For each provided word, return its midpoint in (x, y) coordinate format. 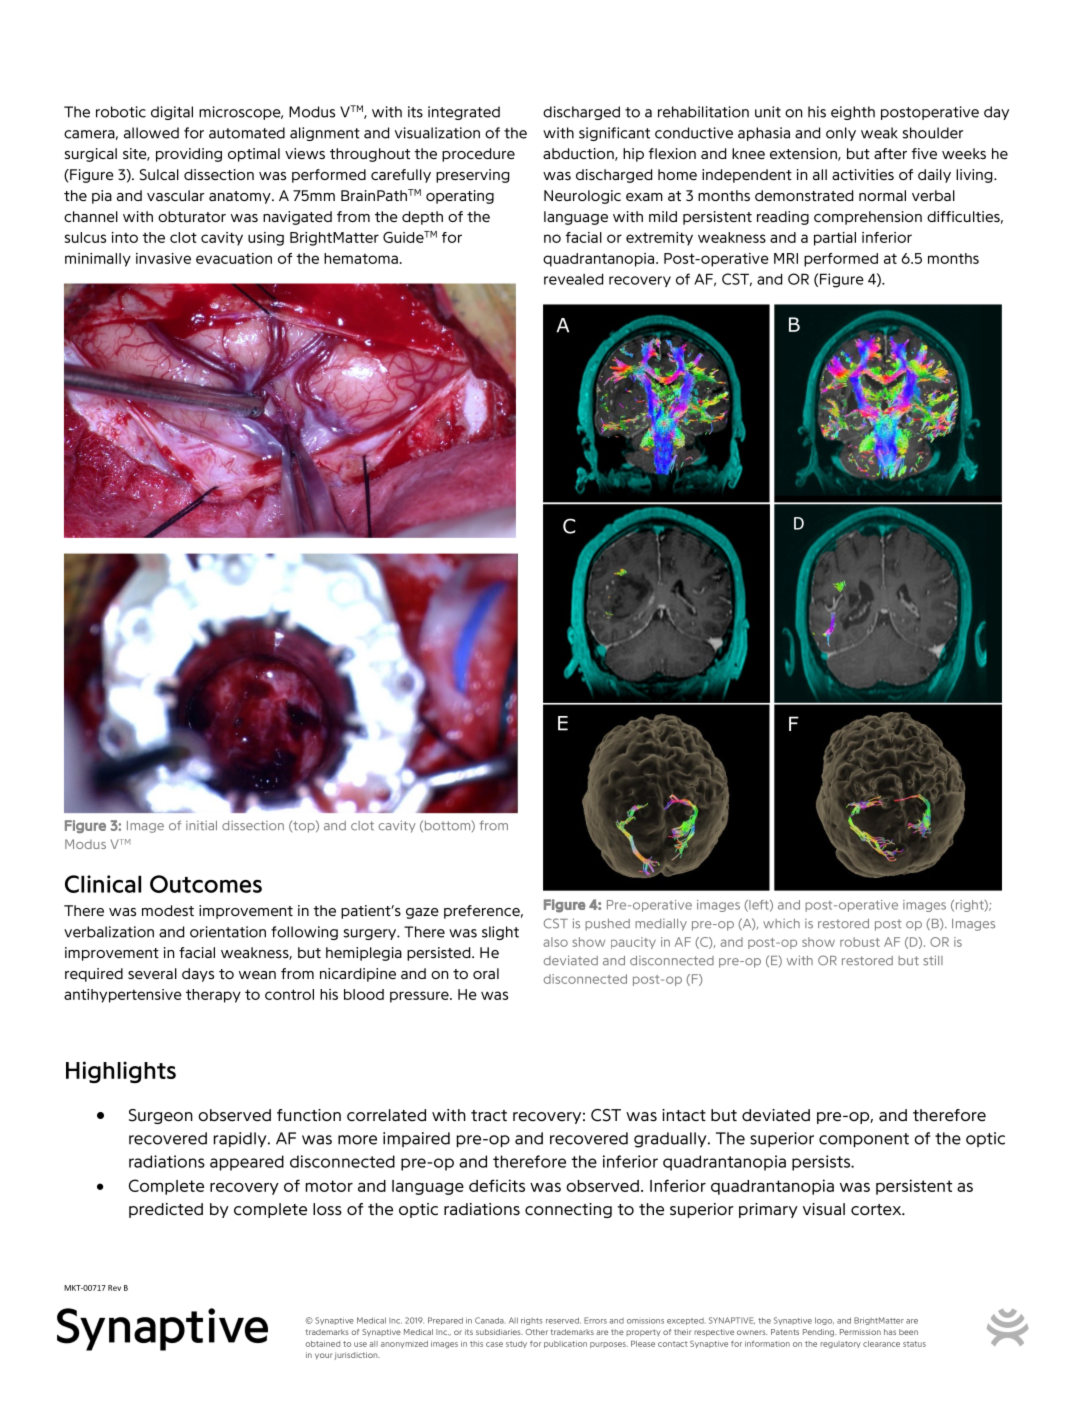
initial (201, 826)
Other (537, 1332)
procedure (478, 155)
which (781, 924)
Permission (860, 1332)
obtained (322, 1344)
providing (189, 155)
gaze (422, 913)
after (890, 153)
